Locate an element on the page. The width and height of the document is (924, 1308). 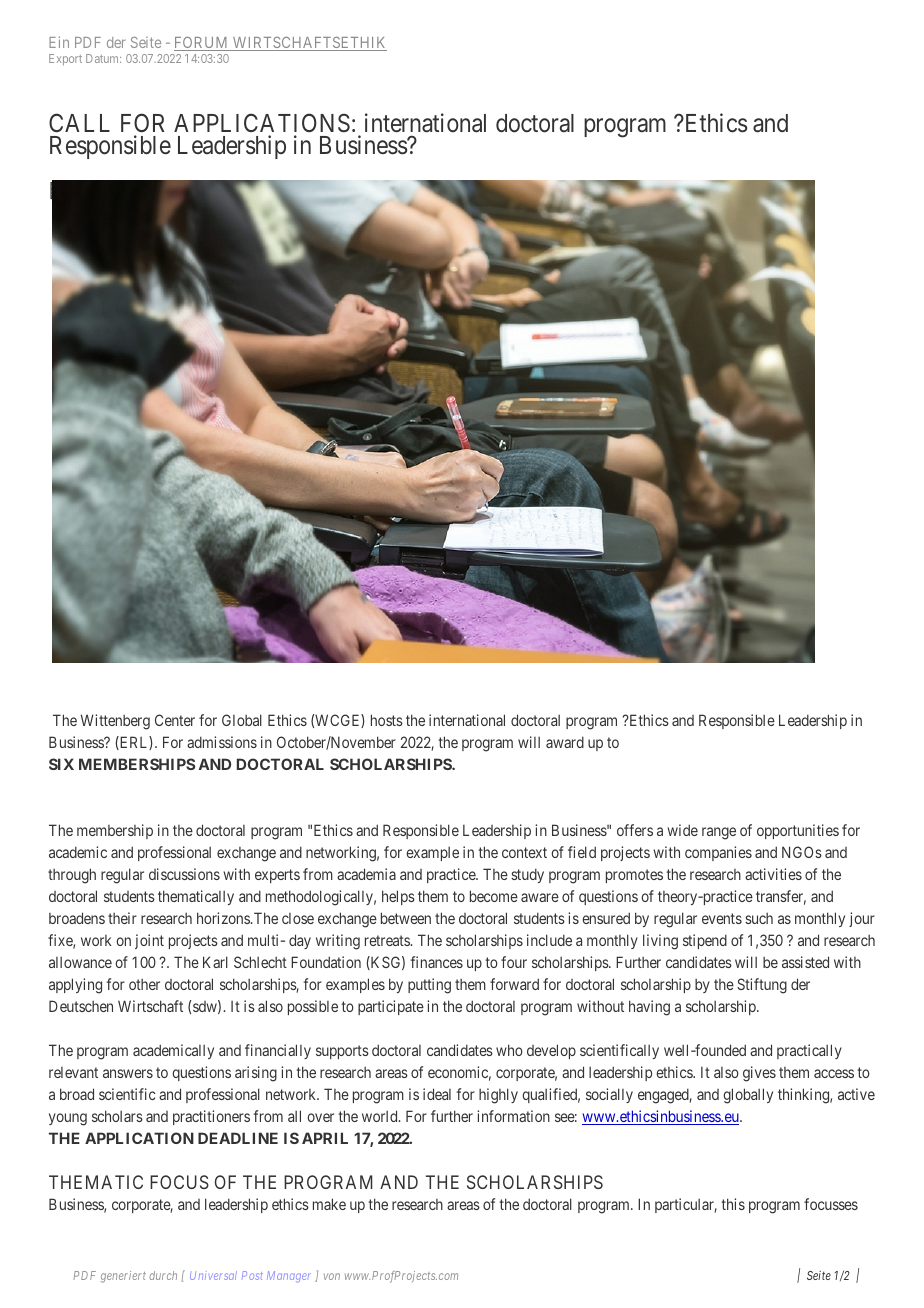
activities is located at coordinates (773, 874).
